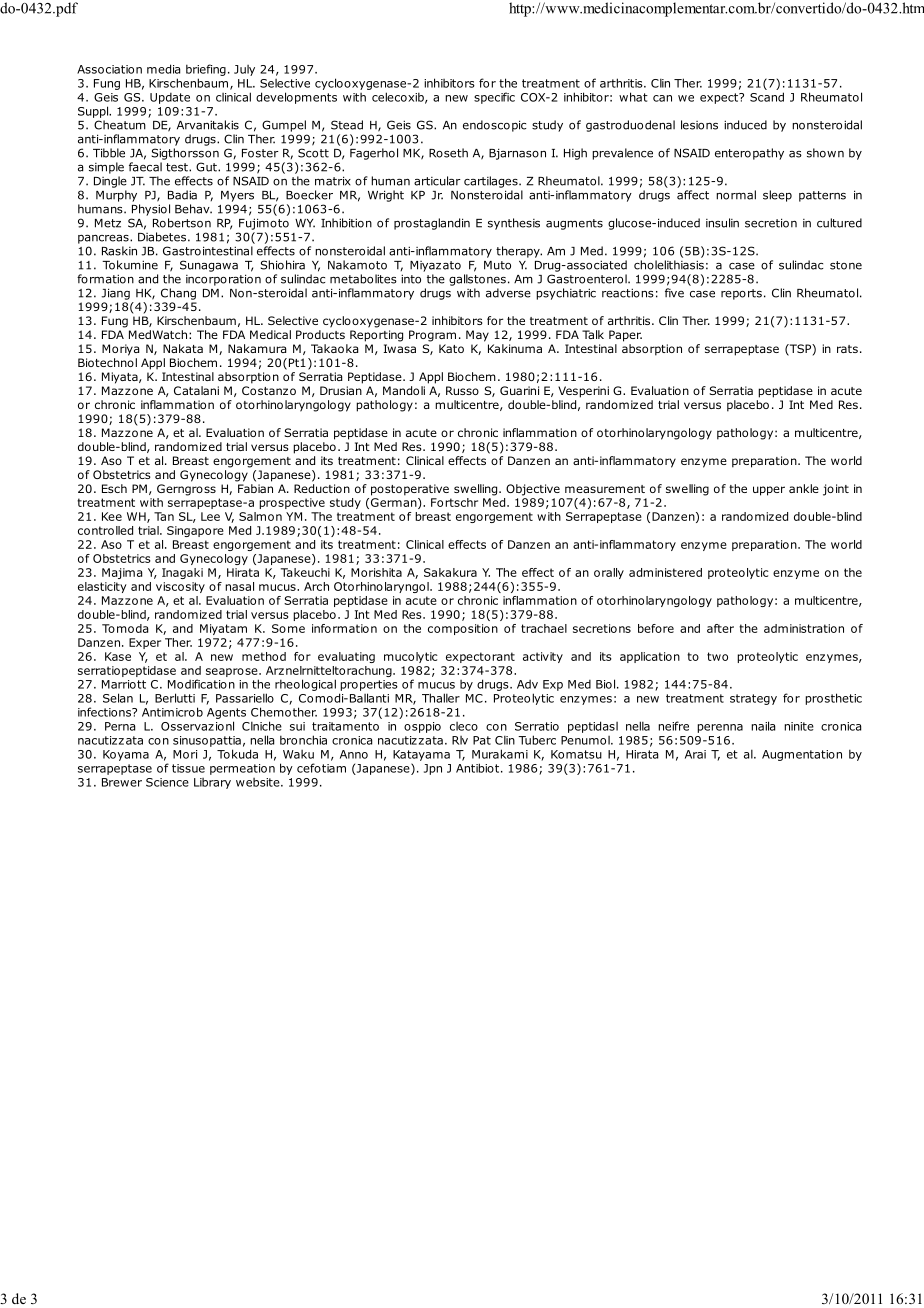 This document has height=1308, width=924. Describe the element at coordinates (500, 754) in the document. I see `Murakami` at that location.
